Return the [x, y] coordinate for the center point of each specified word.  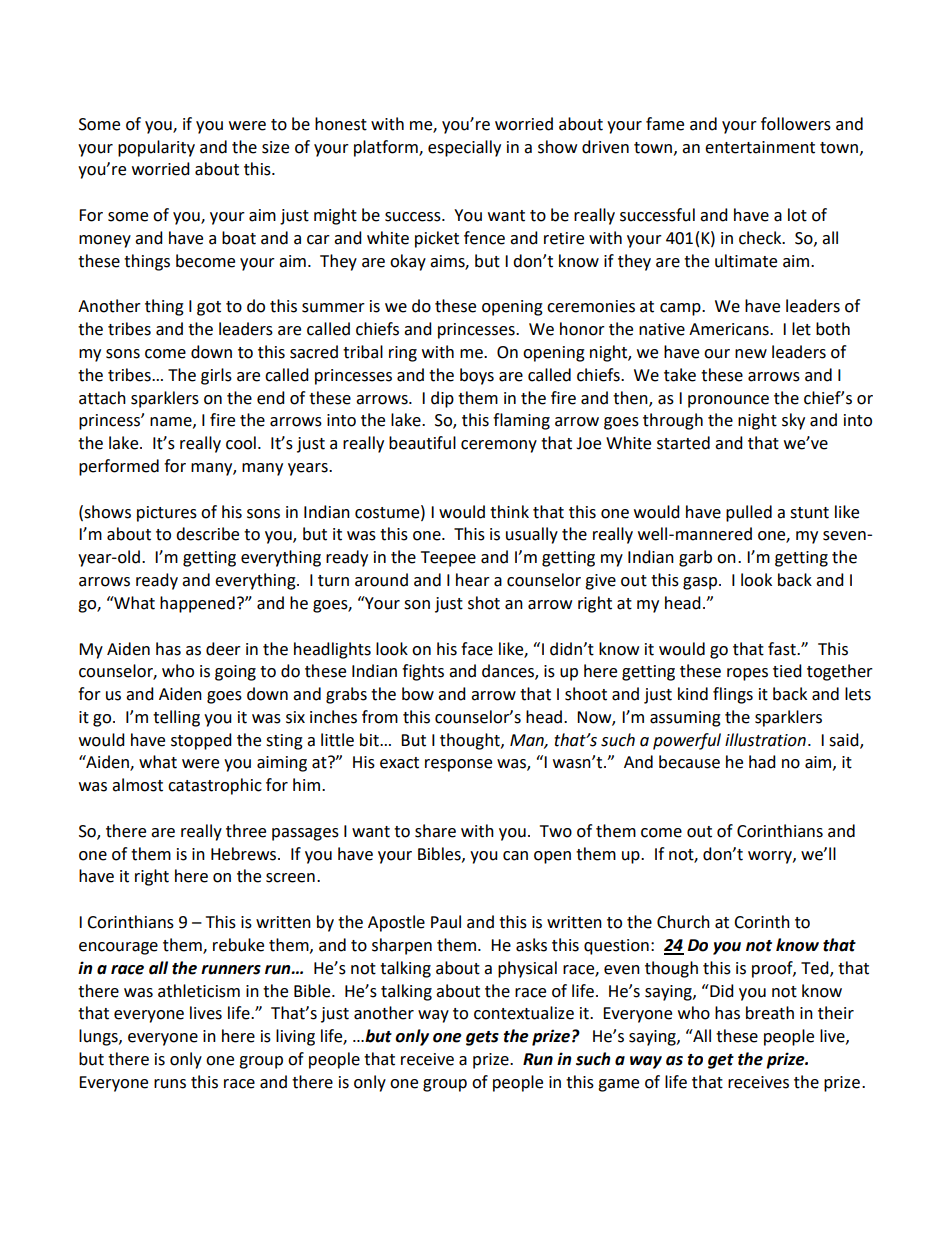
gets [482, 1038]
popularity [156, 148]
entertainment [760, 147]
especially [464, 148]
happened [197, 604]
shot [484, 603]
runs [170, 1084]
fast [783, 649]
